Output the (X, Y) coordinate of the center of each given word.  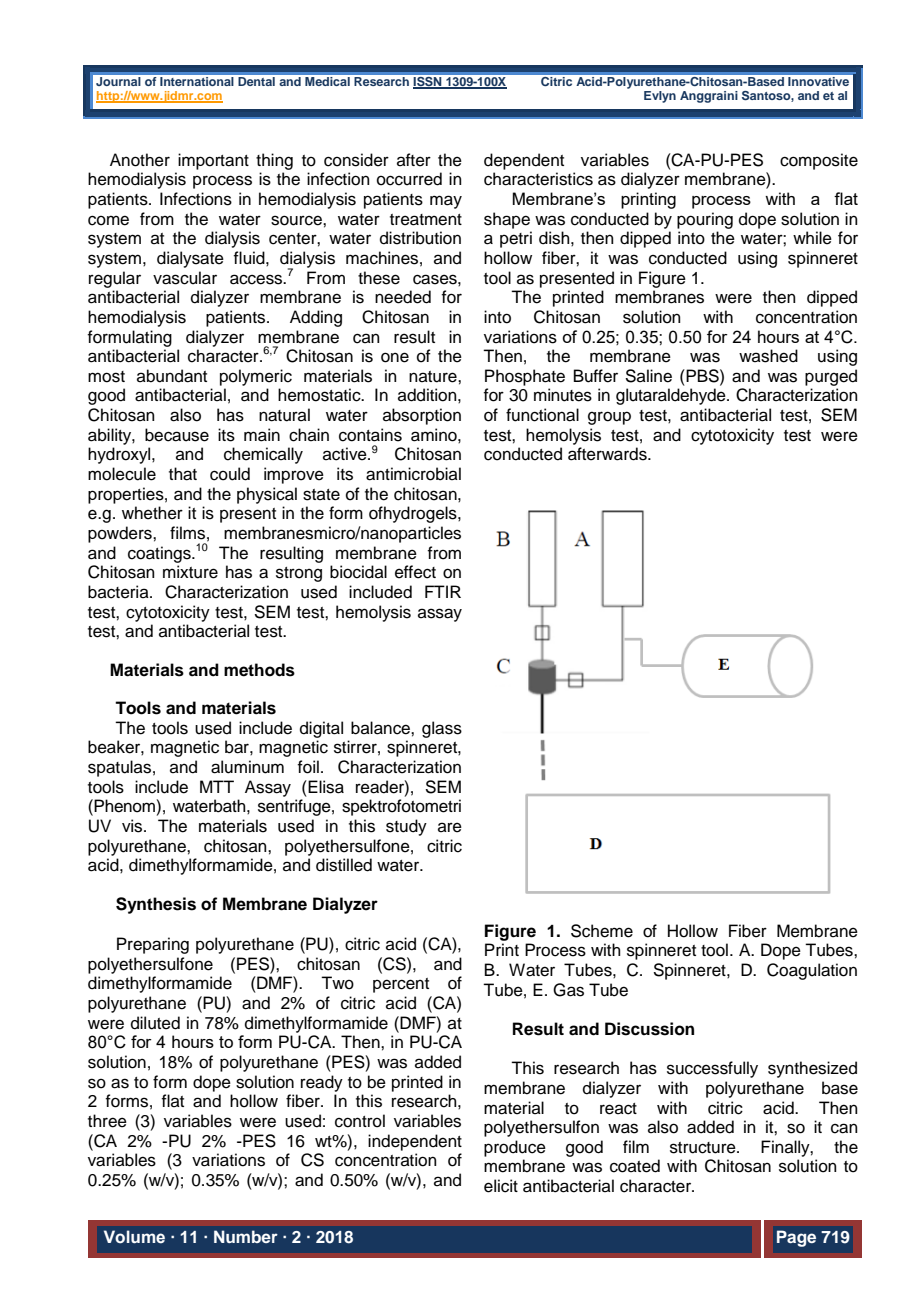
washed (768, 356)
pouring (705, 220)
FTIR (443, 591)
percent (401, 985)
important (213, 161)
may (446, 202)
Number (246, 1236)
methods (259, 670)
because (177, 435)
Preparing (153, 945)
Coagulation (812, 971)
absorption (422, 416)
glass (442, 729)
